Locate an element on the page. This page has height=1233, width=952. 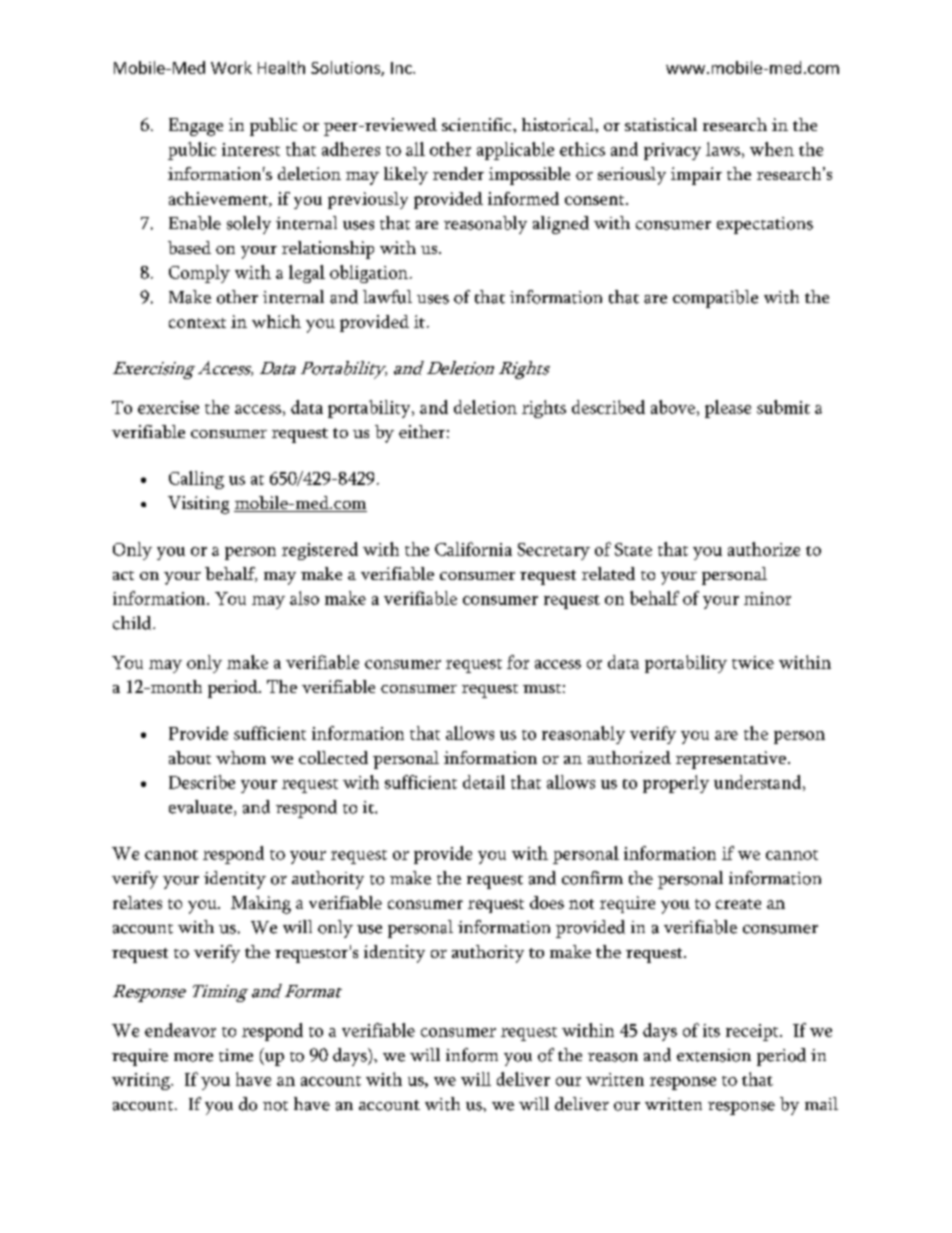
California is located at coordinates (473, 549).
